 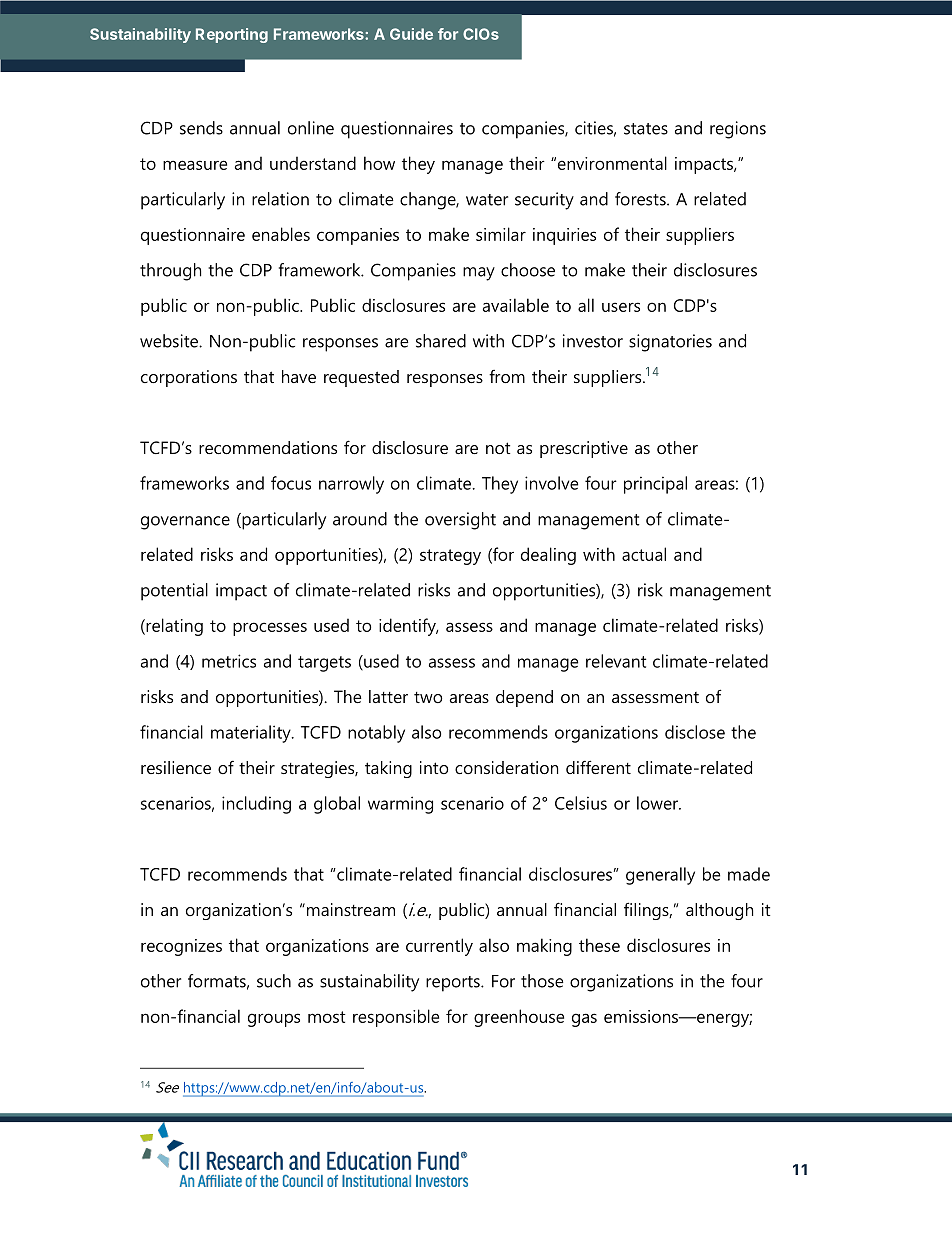 I want to click on reports, so click(x=454, y=984).
